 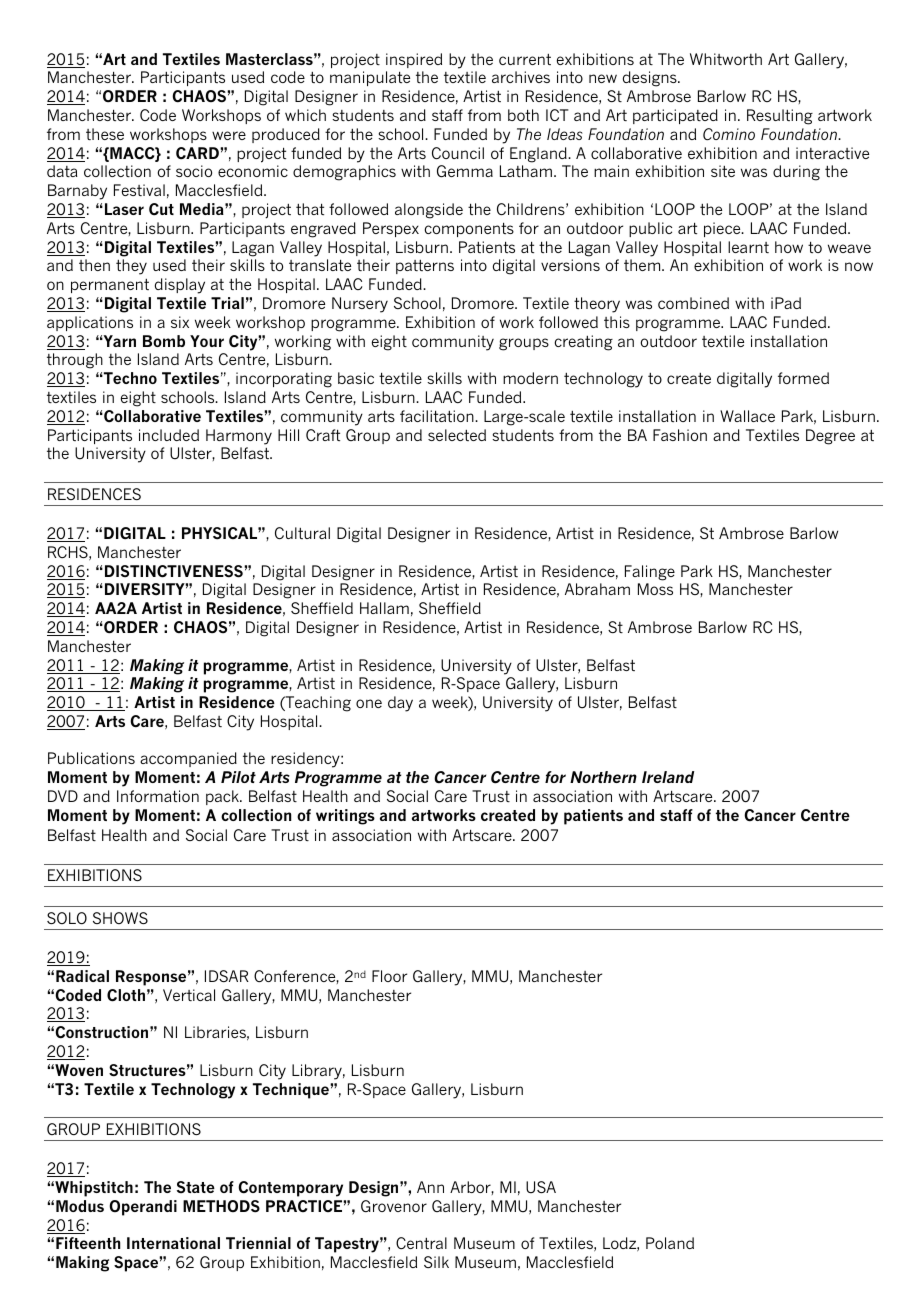 What do you see at coordinates (173, 1243) in the document?
I see `International` at bounding box center [173, 1243].
